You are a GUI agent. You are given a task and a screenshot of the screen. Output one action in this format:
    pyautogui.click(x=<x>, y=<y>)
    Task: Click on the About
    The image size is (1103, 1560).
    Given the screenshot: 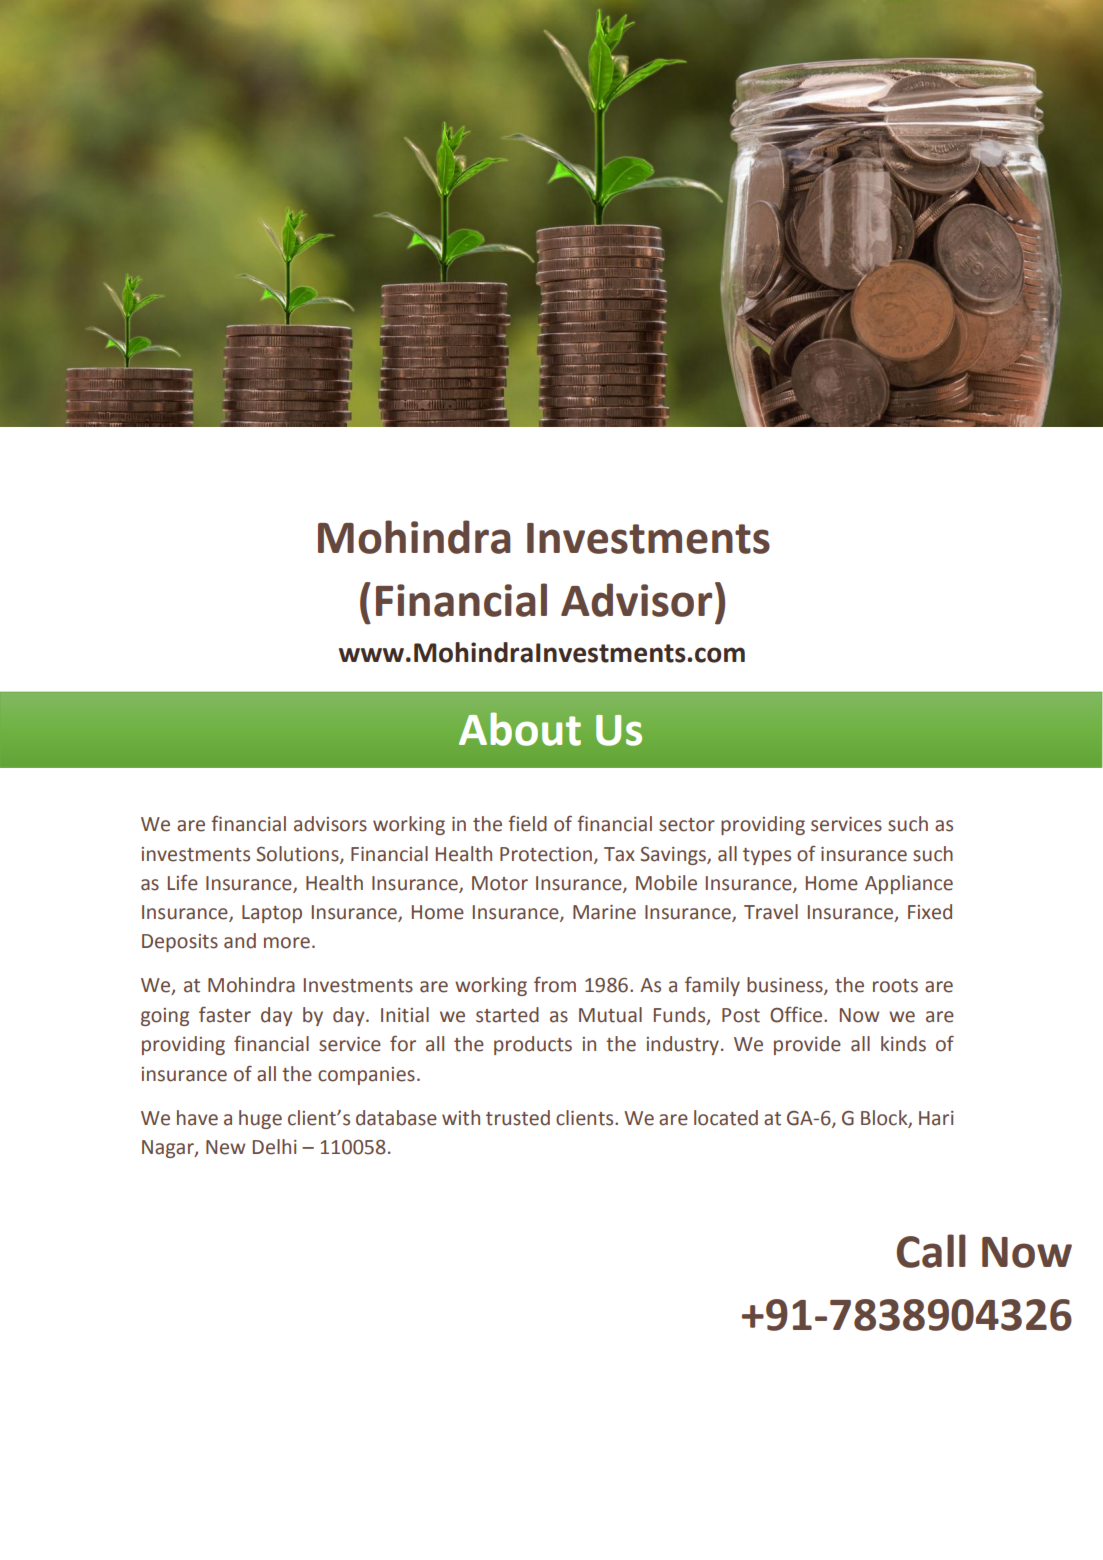 What is the action you would take?
    pyautogui.click(x=520, y=729)
